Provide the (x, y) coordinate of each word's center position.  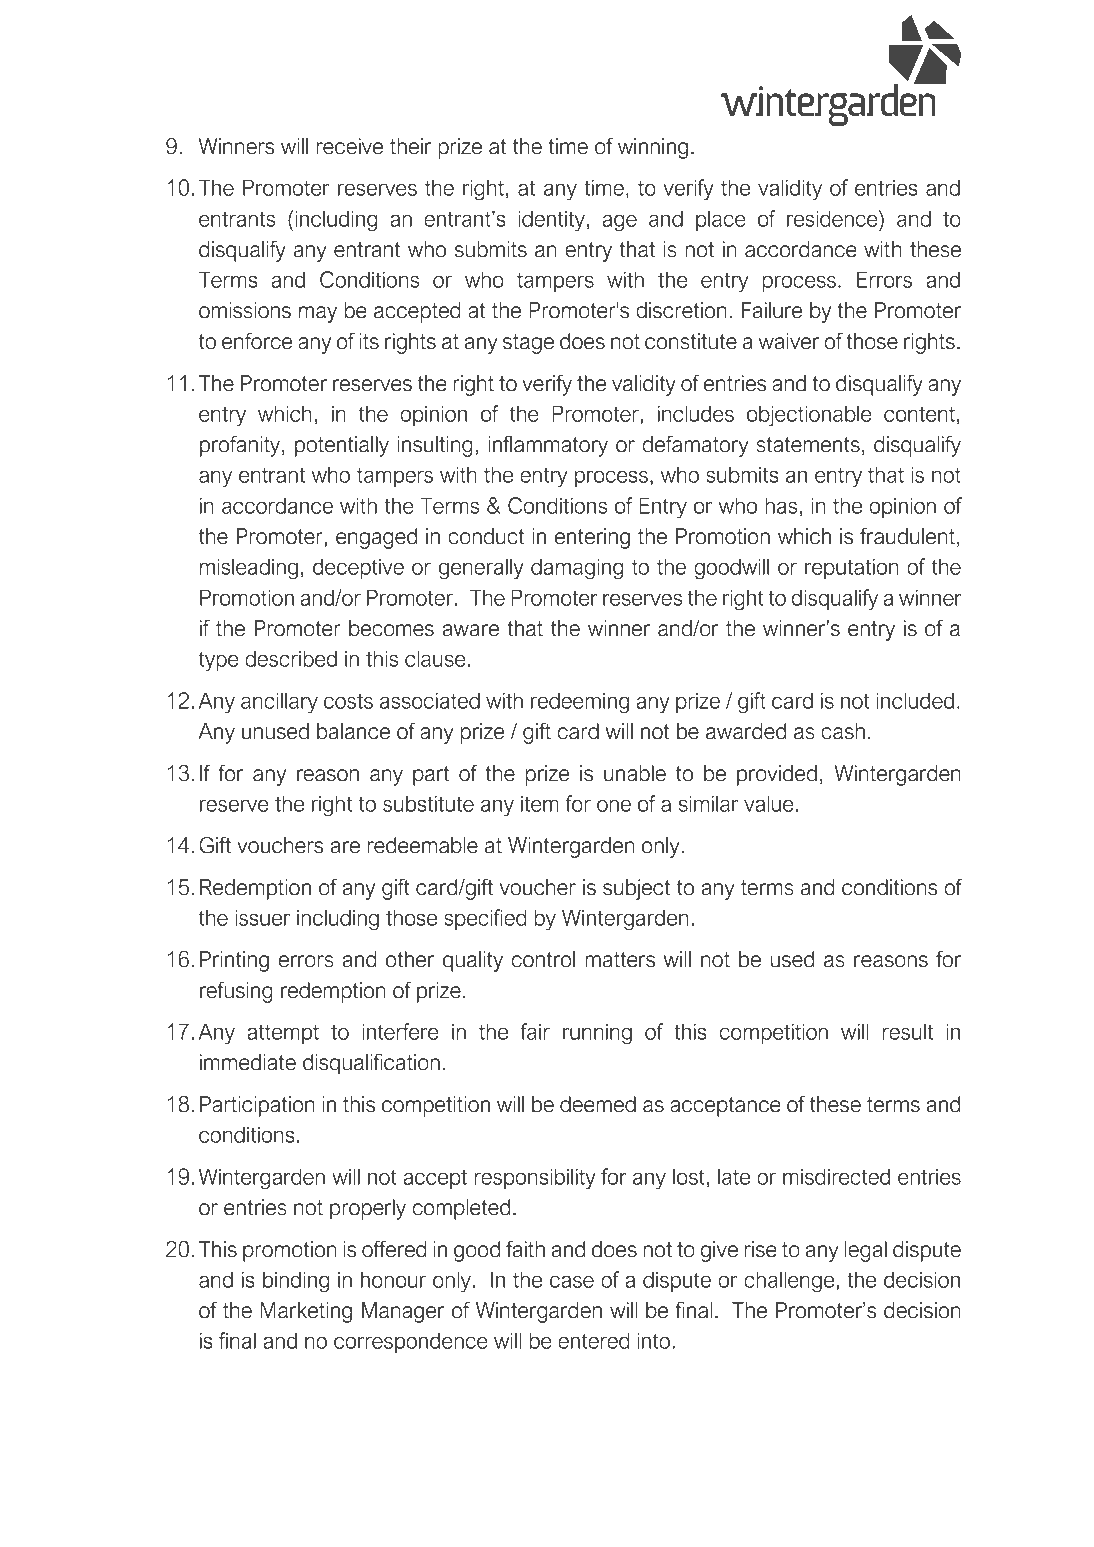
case (572, 1281)
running (597, 1034)
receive (350, 146)
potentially (342, 446)
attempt (283, 1034)
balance (353, 731)
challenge (790, 1282)
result (908, 1031)
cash (843, 731)
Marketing (306, 1312)
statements (808, 445)
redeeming (580, 703)
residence (833, 218)
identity (551, 221)
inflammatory (548, 446)
